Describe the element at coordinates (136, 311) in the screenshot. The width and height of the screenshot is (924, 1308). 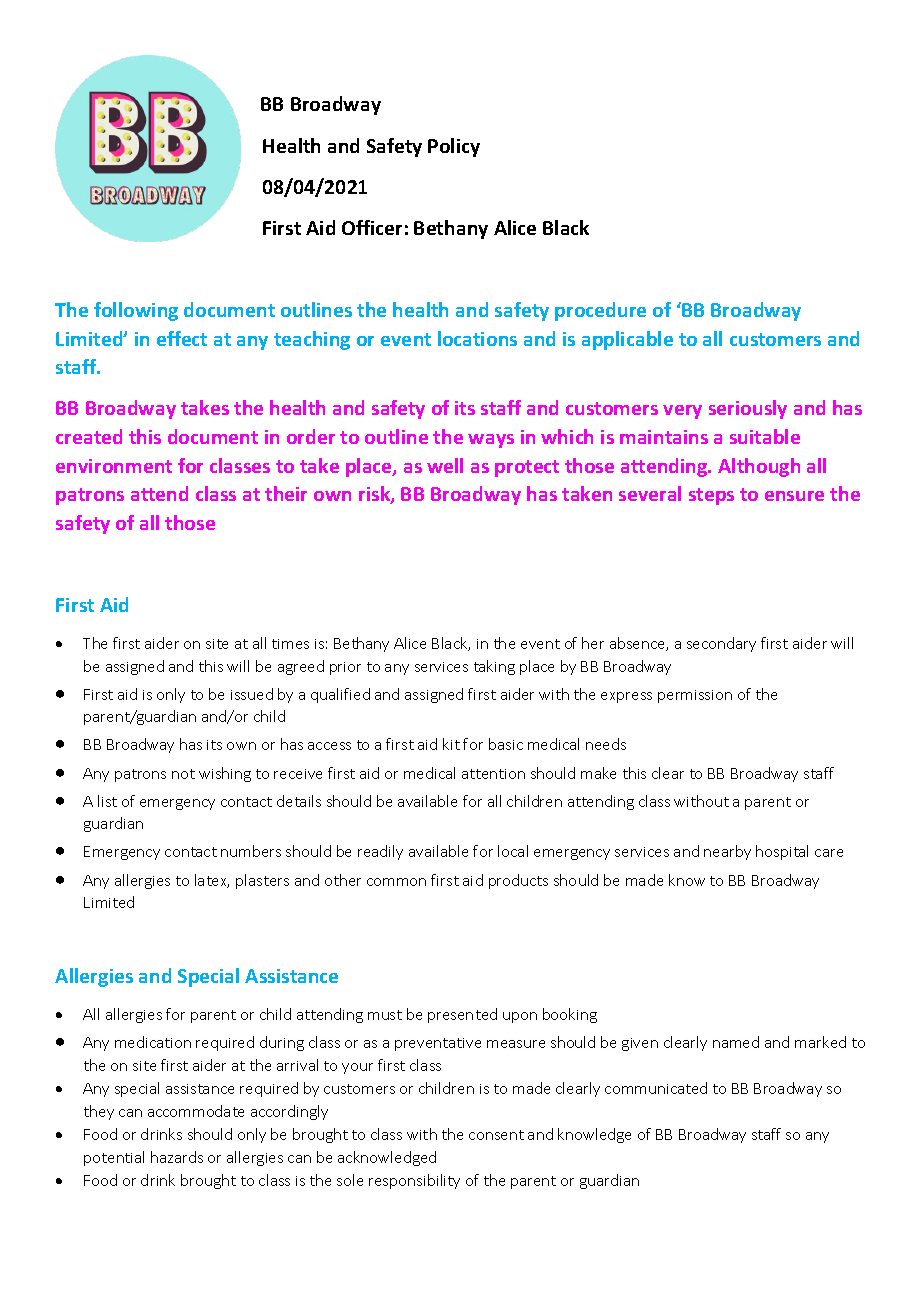
I see `following` at that location.
